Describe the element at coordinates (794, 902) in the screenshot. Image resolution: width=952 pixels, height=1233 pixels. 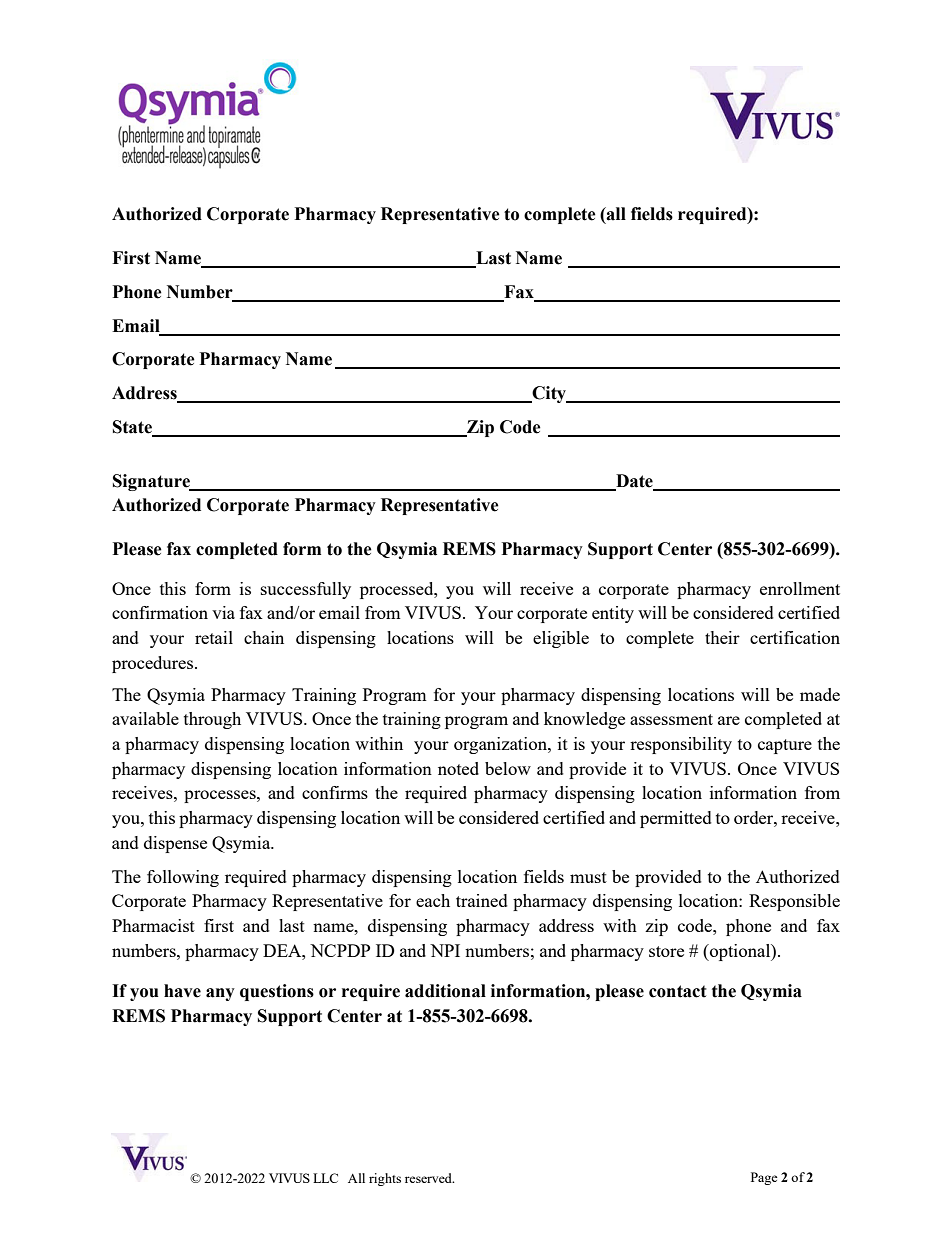
I see `Responsible` at that location.
